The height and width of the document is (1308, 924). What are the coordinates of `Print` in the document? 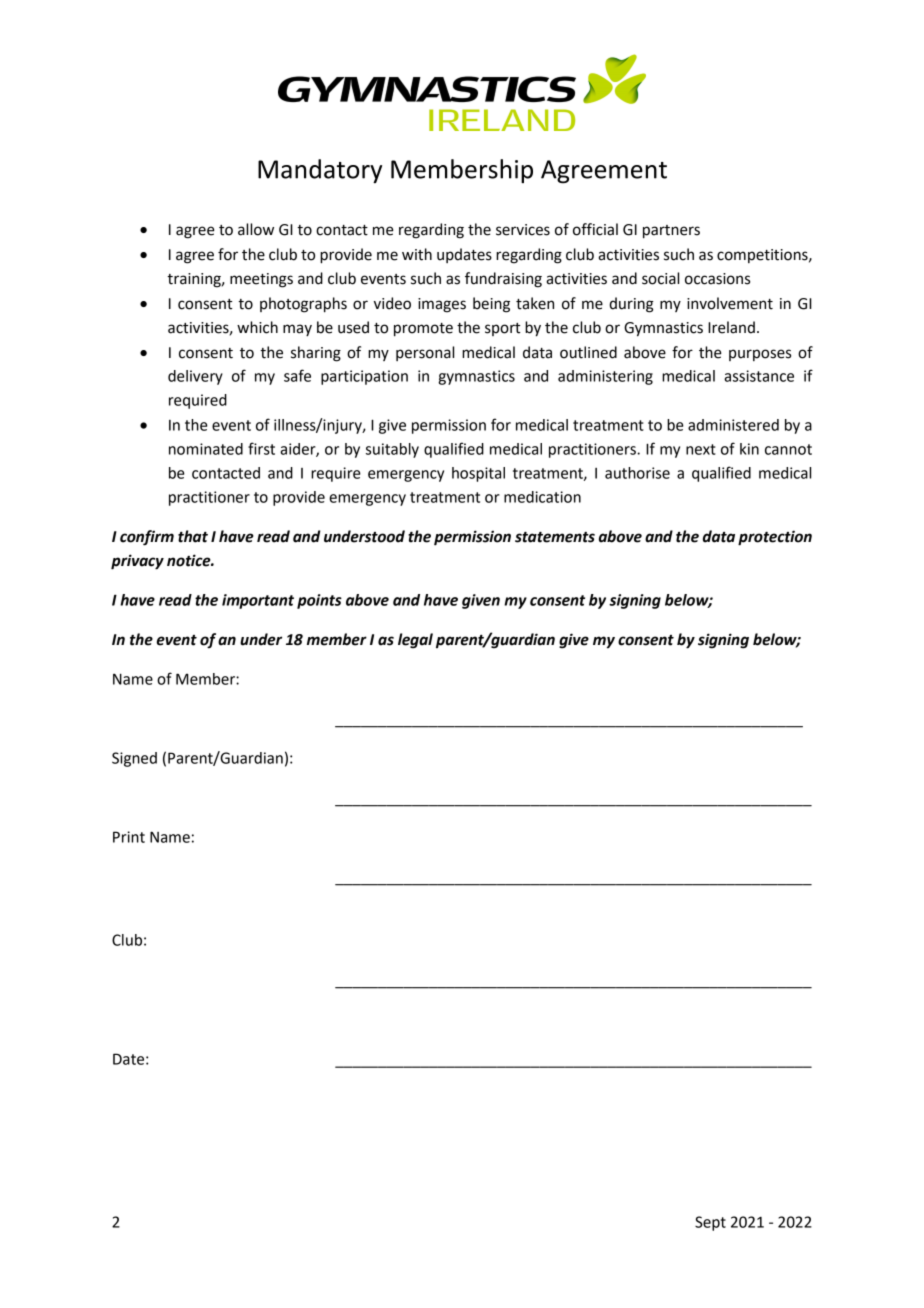 It's located at (129, 837).
